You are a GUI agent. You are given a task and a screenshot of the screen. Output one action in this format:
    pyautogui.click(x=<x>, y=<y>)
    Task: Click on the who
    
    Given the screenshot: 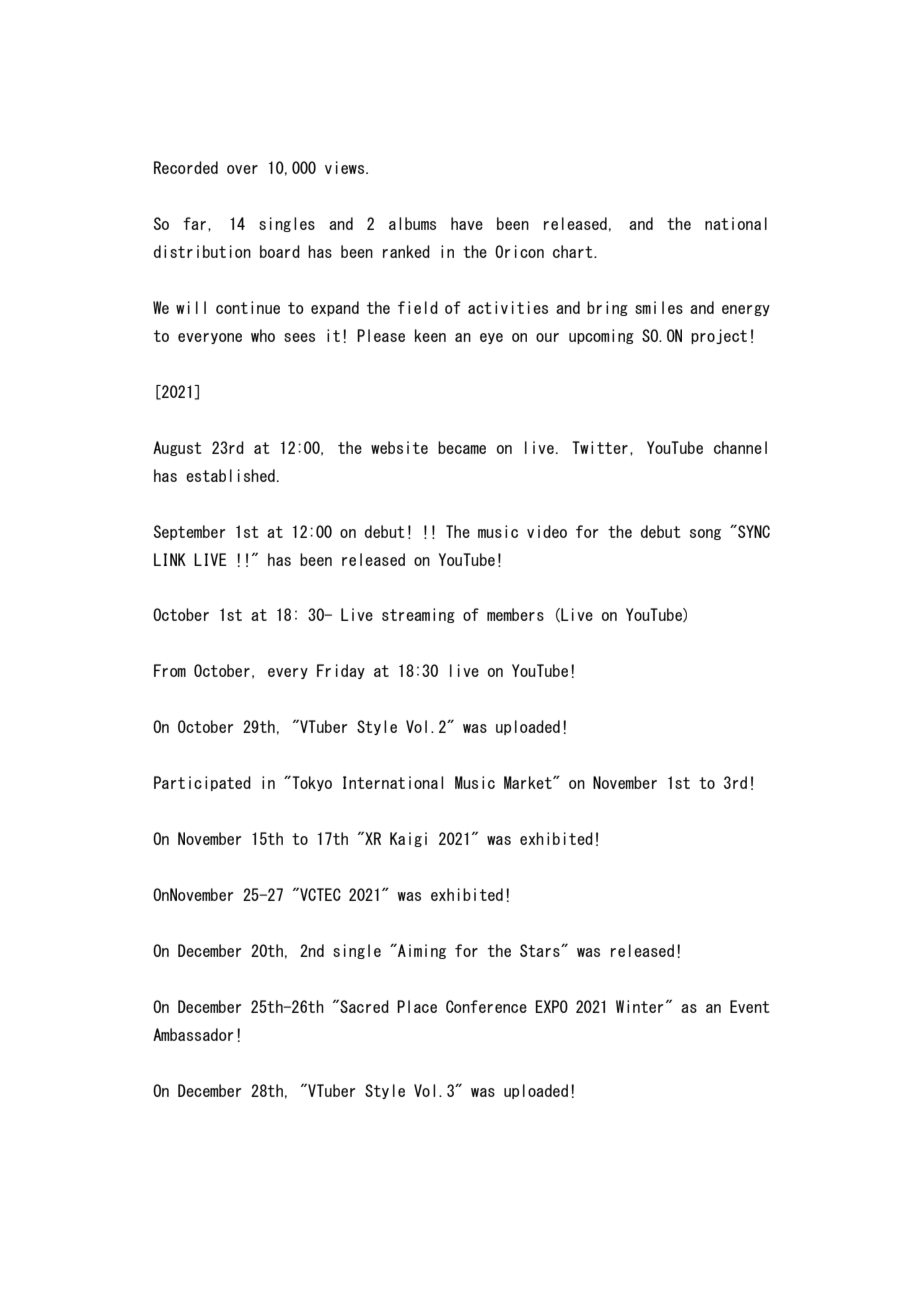 What is the action you would take?
    pyautogui.click(x=263, y=335)
